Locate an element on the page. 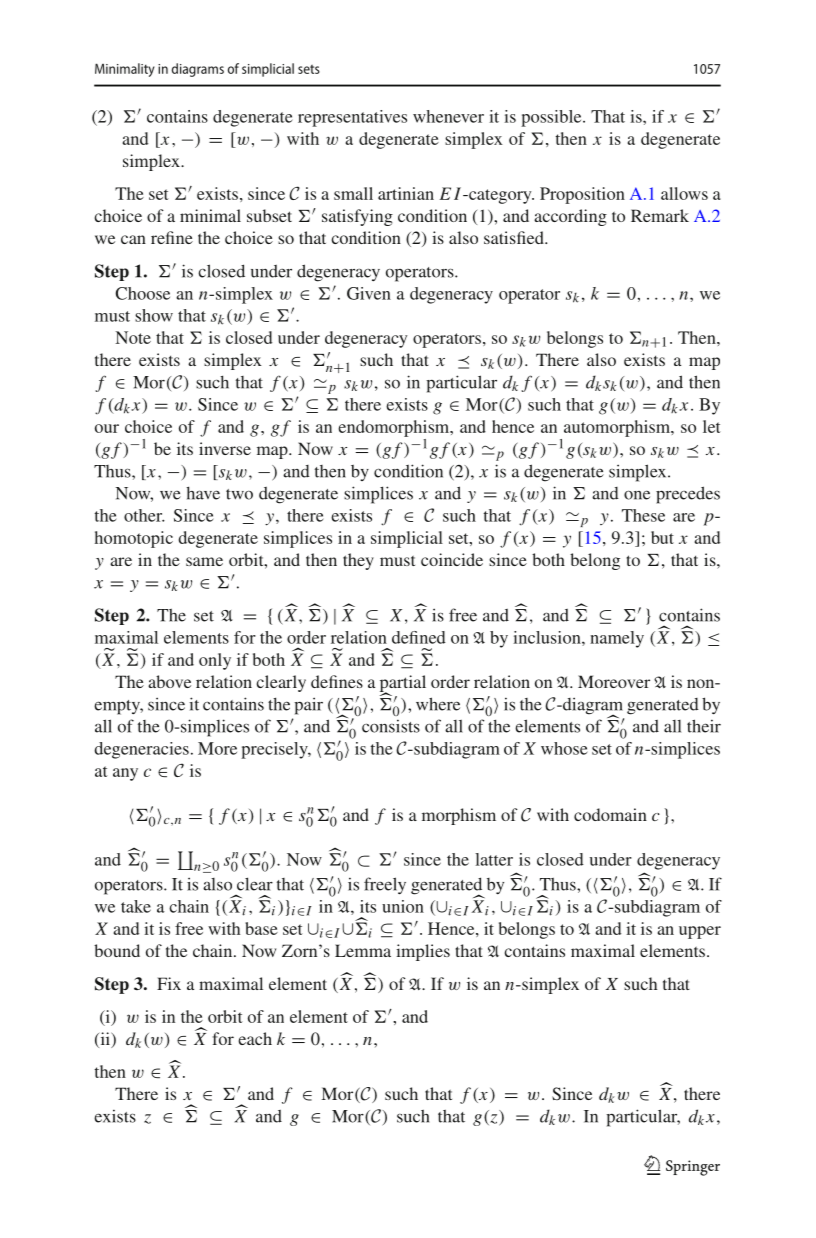  same is located at coordinates (204, 561).
